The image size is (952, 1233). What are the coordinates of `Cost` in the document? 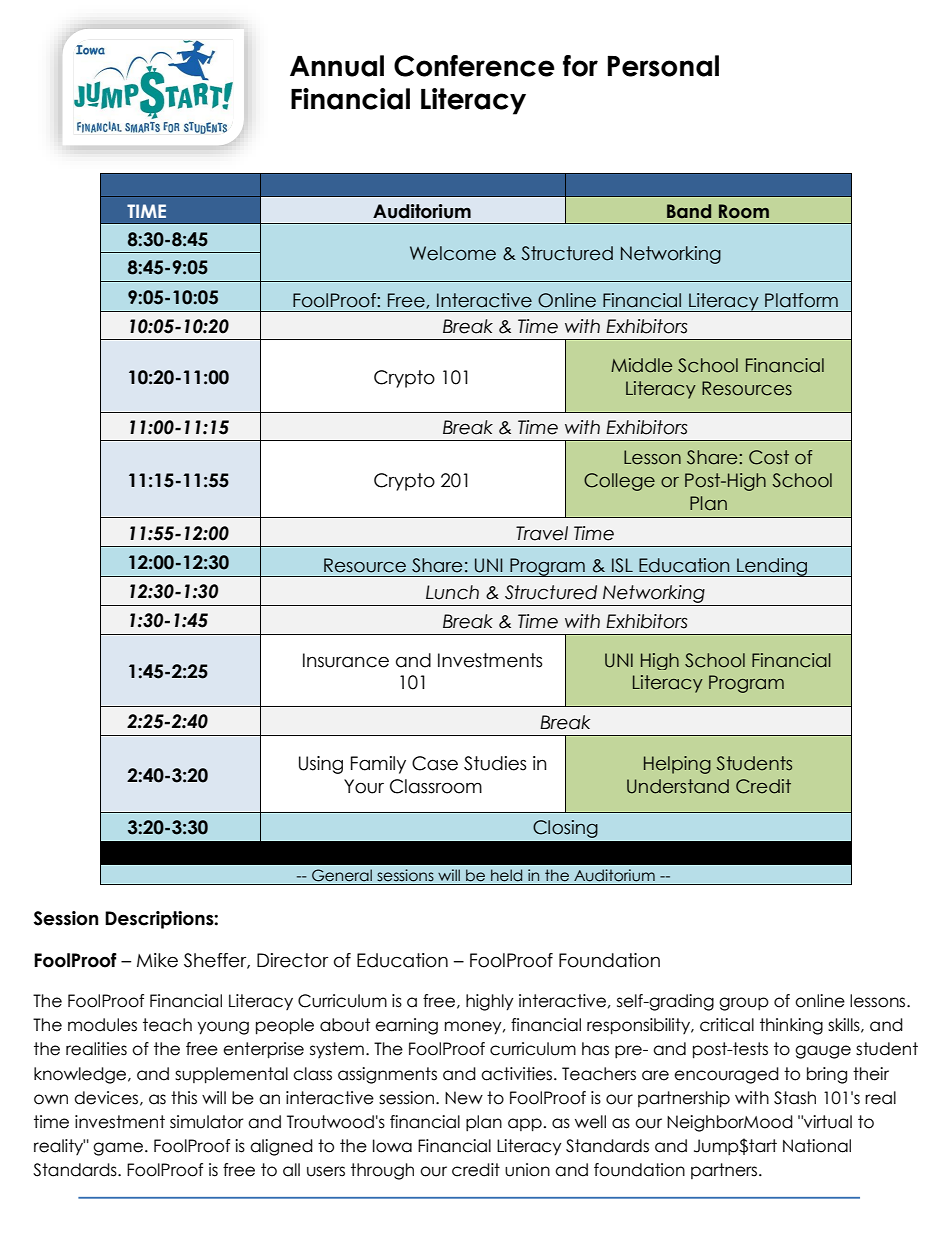 It's located at (769, 457).
